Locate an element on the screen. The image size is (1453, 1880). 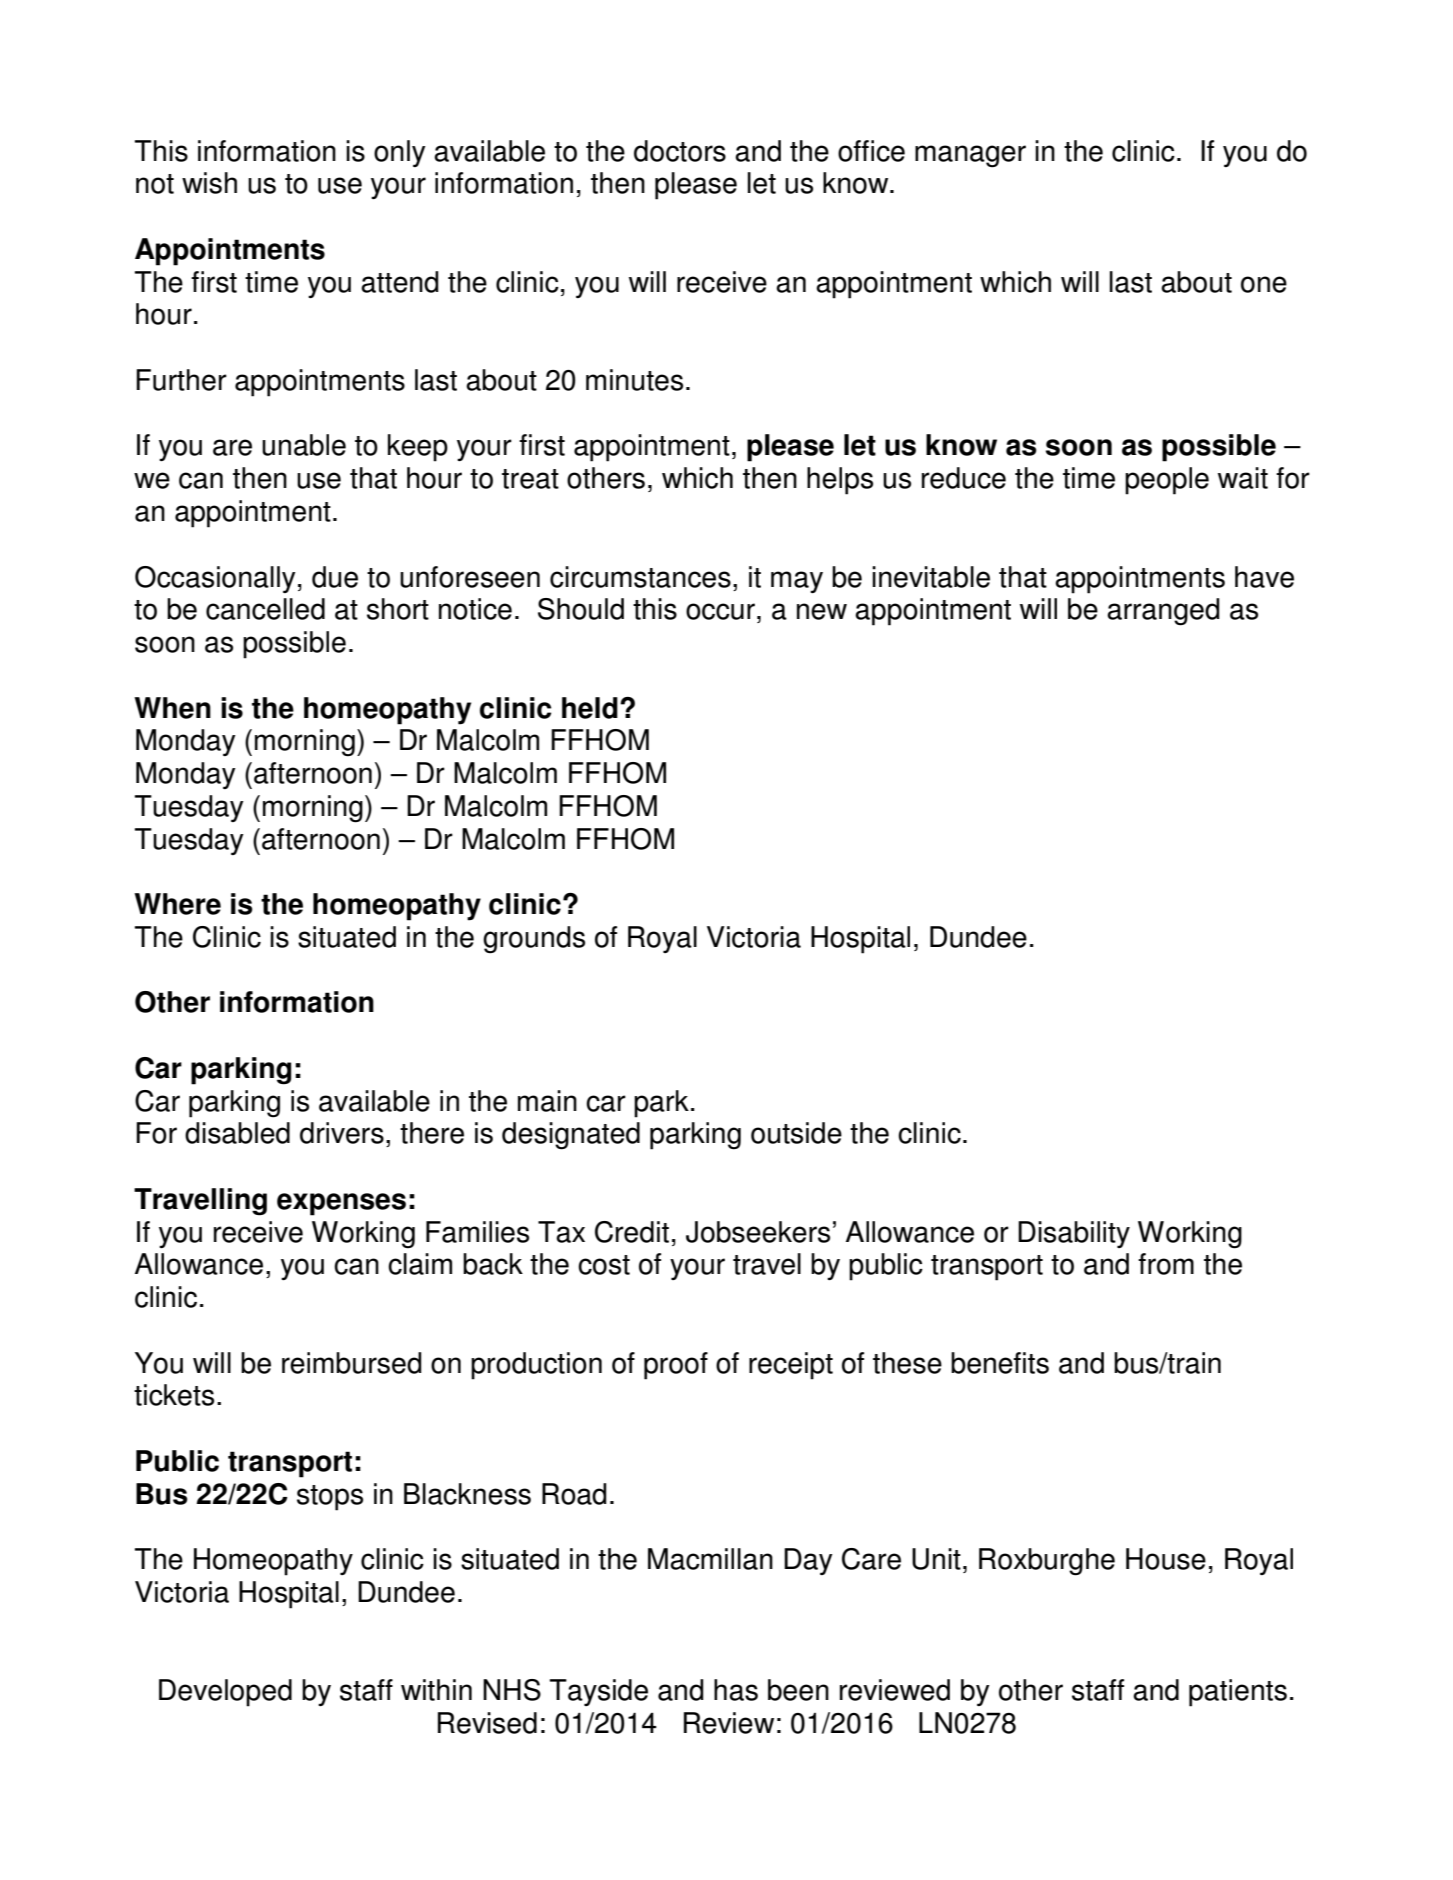
manager is located at coordinates (970, 156).
